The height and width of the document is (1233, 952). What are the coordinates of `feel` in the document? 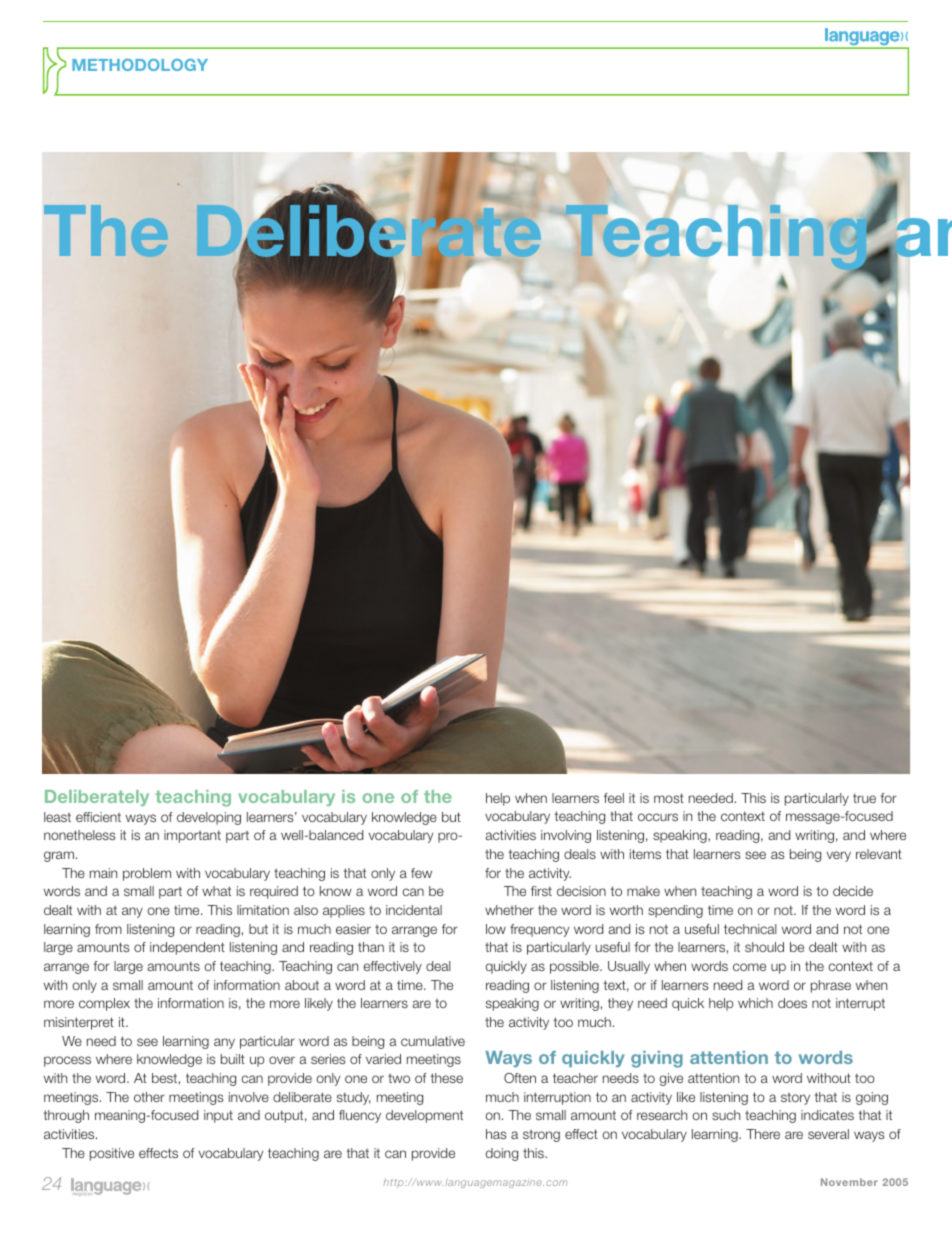 It's located at (614, 798).
